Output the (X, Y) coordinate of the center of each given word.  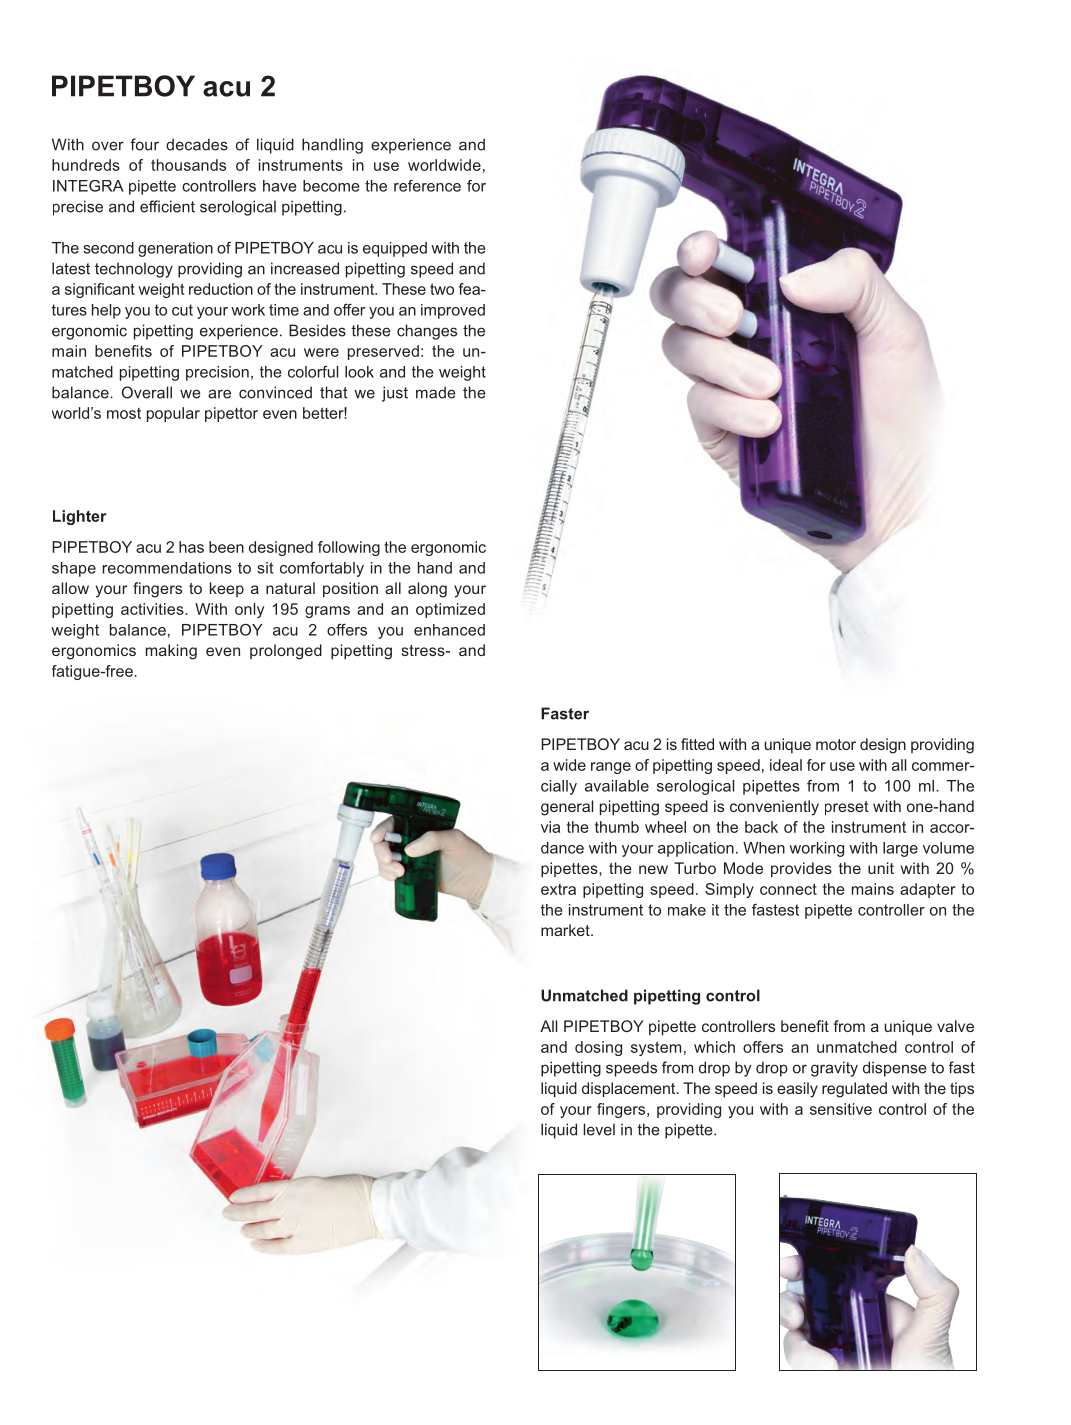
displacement (630, 1089)
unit (881, 868)
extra (558, 889)
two (442, 289)
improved (453, 311)
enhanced (449, 630)
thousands (188, 165)
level (599, 1129)
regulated (854, 1090)
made (436, 392)
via (550, 827)
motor (836, 744)
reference (427, 186)
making (171, 652)
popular (173, 414)
